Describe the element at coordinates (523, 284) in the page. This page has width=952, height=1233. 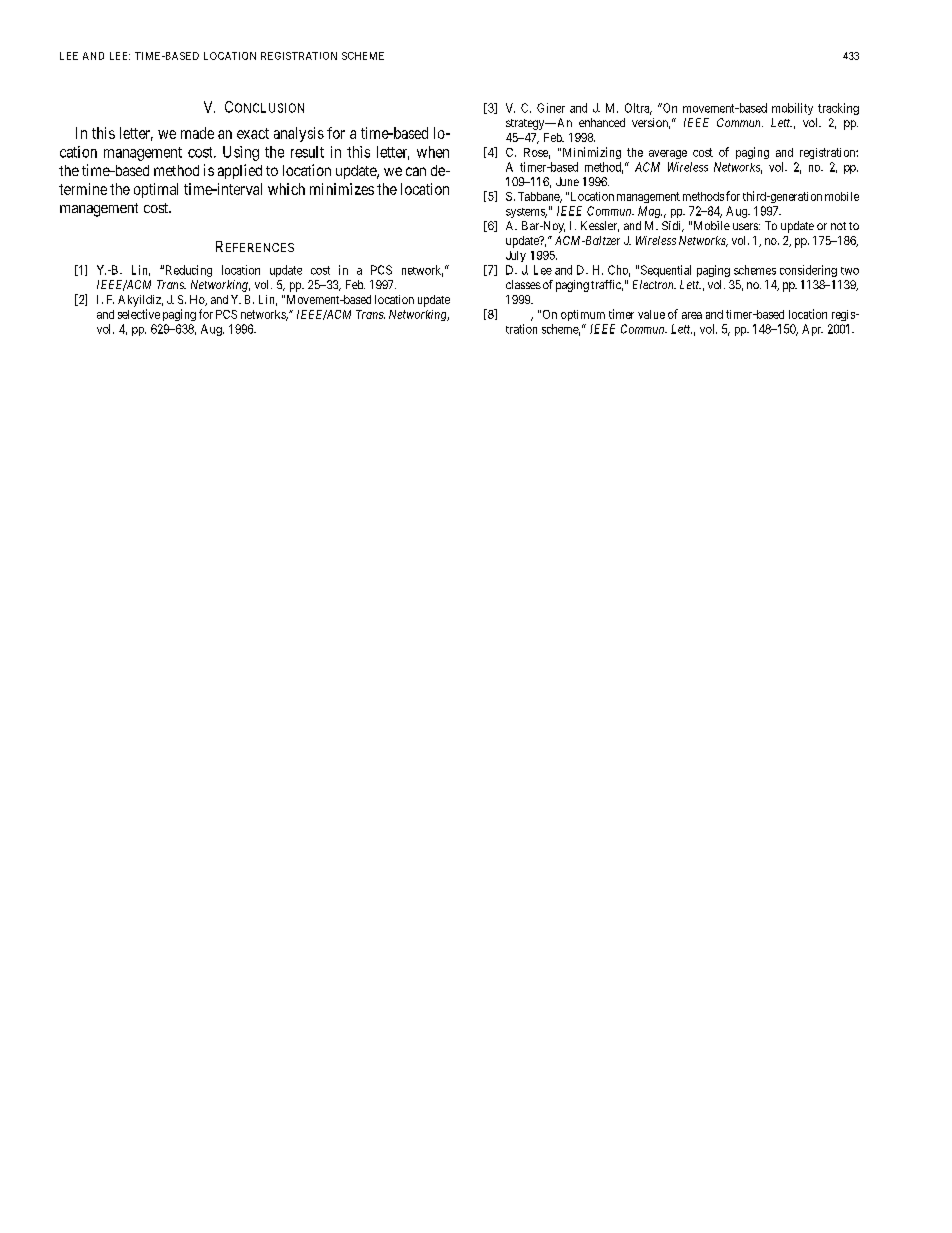
I see `classes` at that location.
